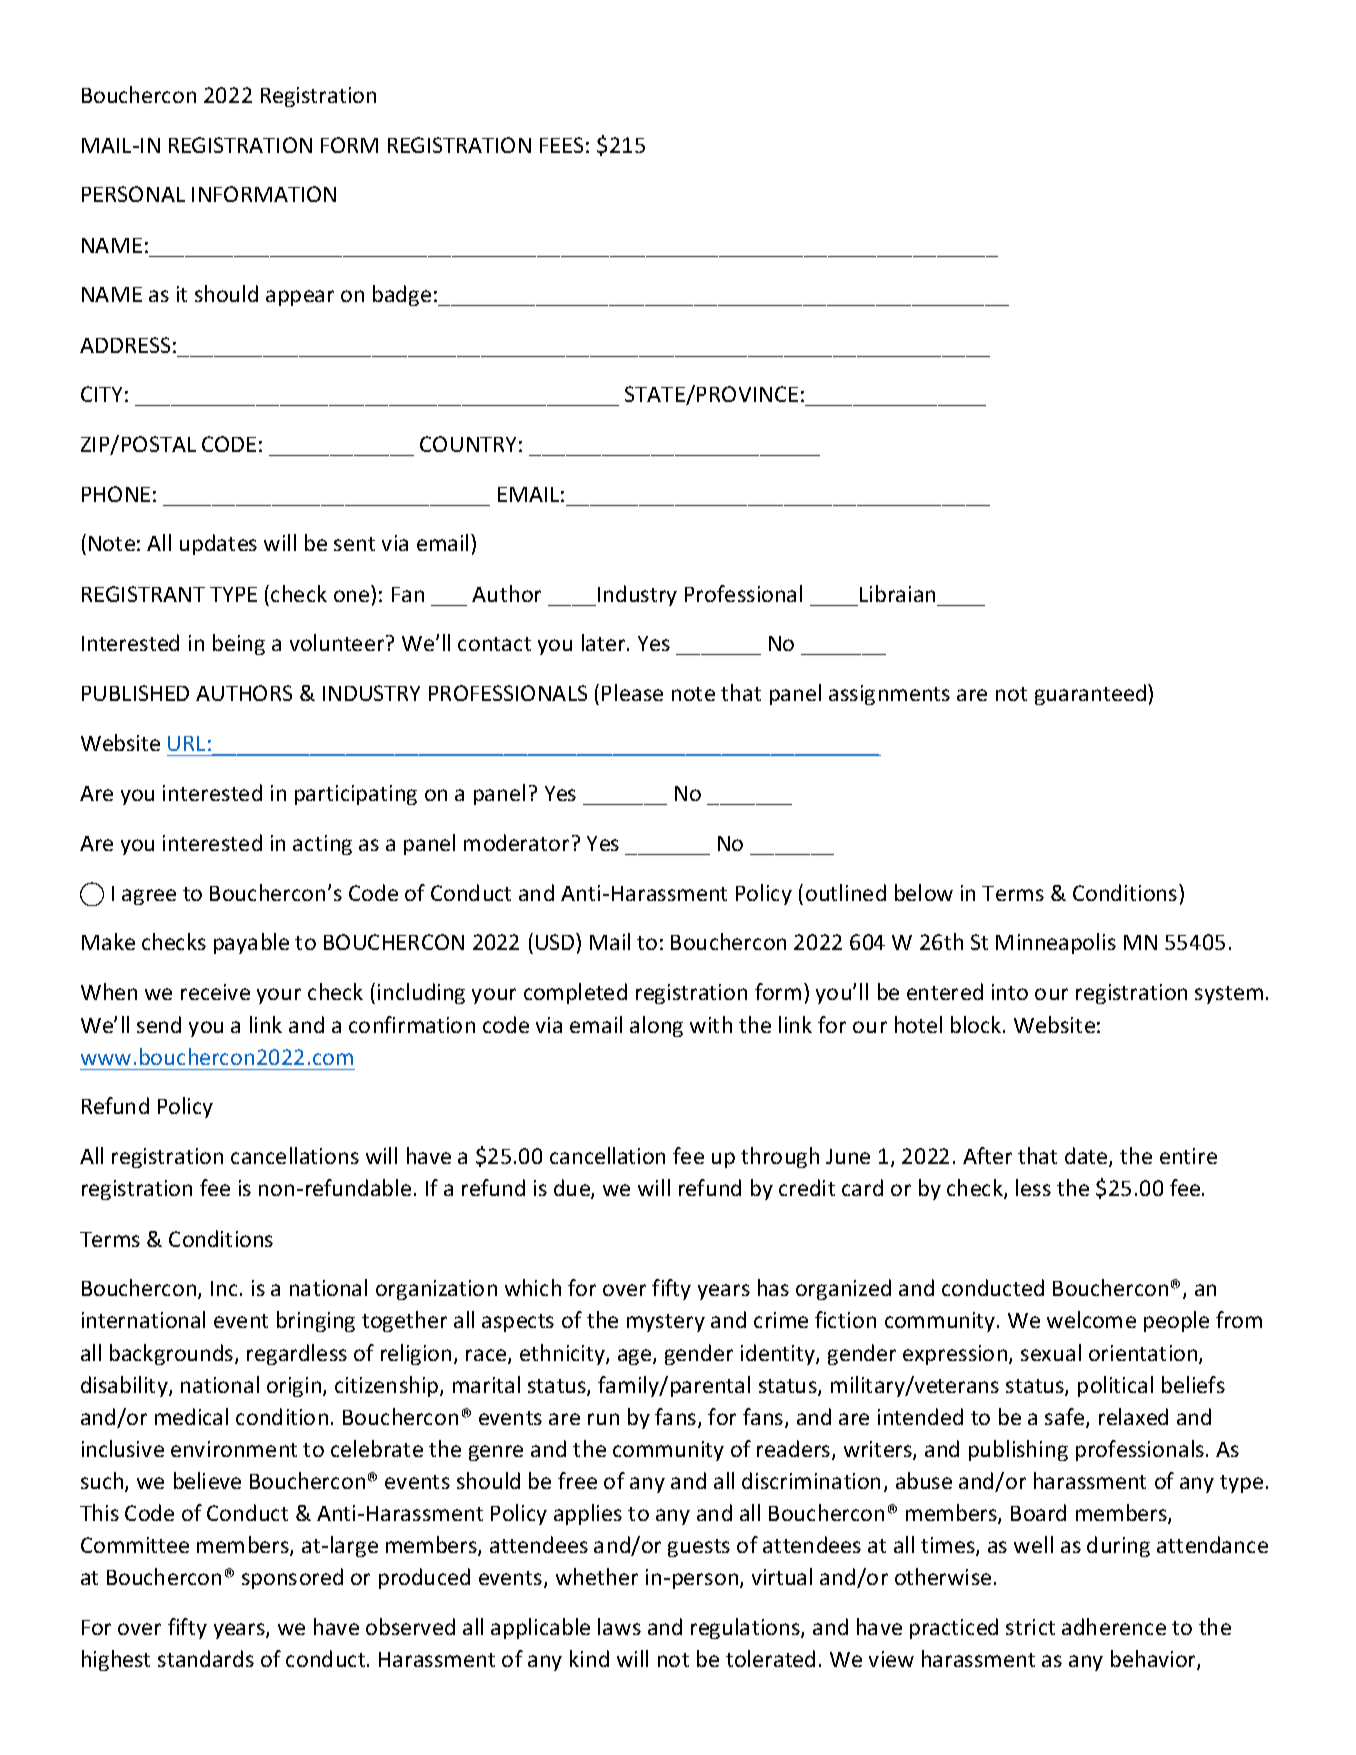 The image size is (1356, 1755). I want to click on welcome, so click(1091, 1319).
